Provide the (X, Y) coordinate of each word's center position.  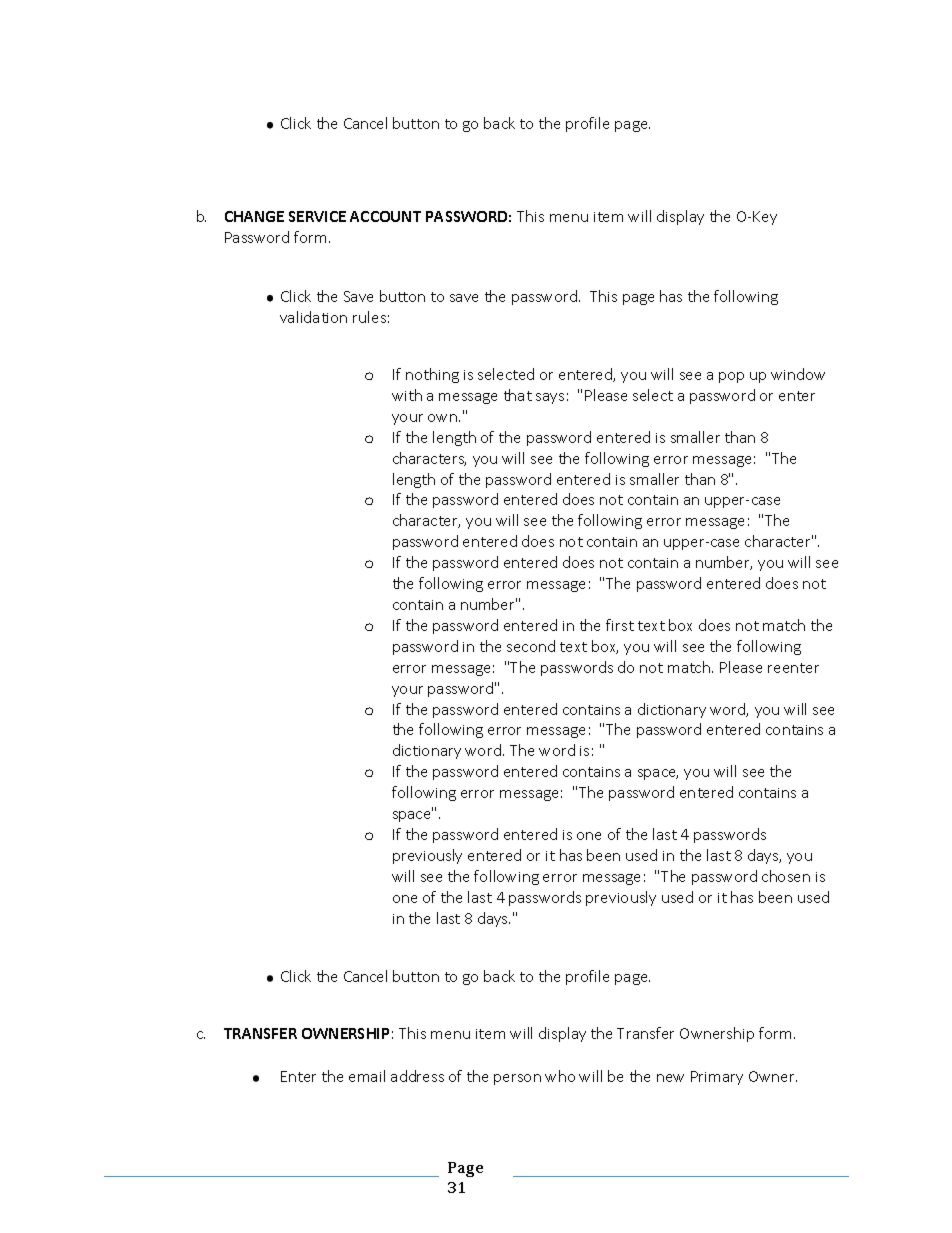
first (620, 625)
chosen (786, 876)
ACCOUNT (385, 216)
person (517, 1079)
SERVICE (317, 216)
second (531, 646)
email (367, 1076)
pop (731, 377)
